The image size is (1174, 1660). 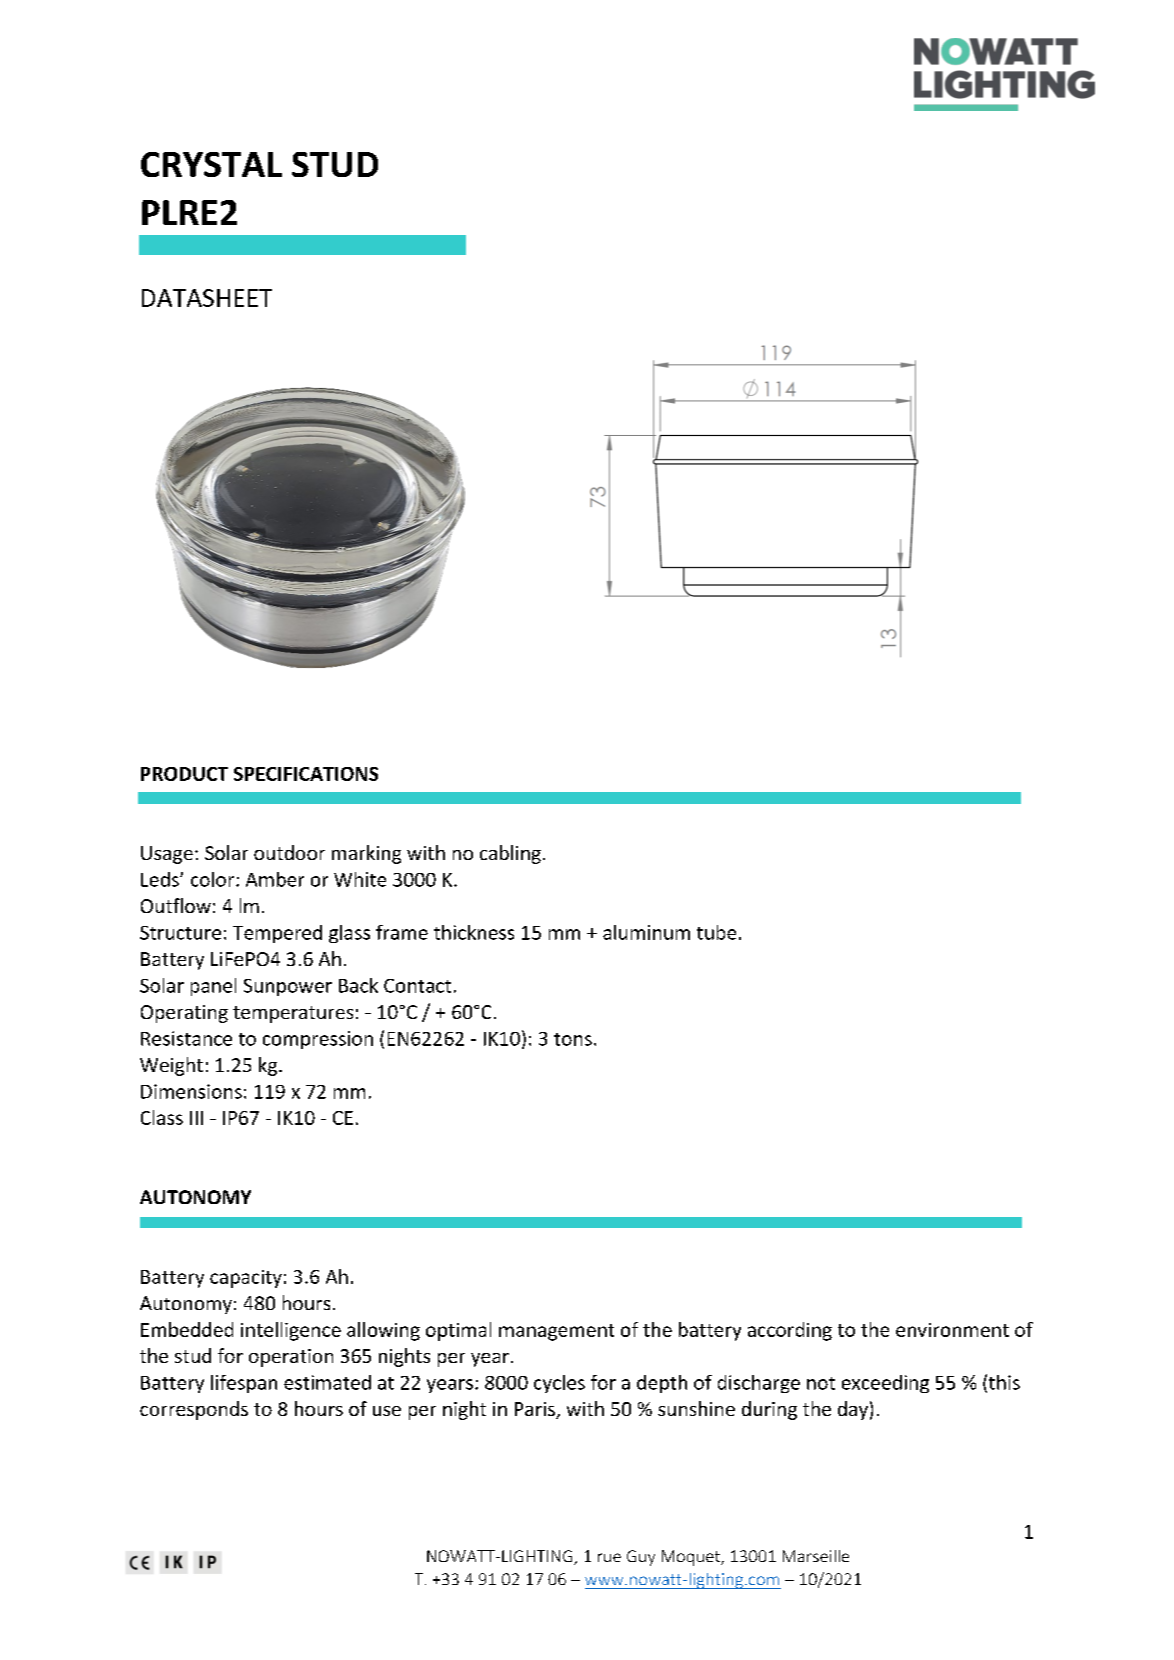 What do you see at coordinates (510, 854) in the image?
I see `cabling` at bounding box center [510, 854].
